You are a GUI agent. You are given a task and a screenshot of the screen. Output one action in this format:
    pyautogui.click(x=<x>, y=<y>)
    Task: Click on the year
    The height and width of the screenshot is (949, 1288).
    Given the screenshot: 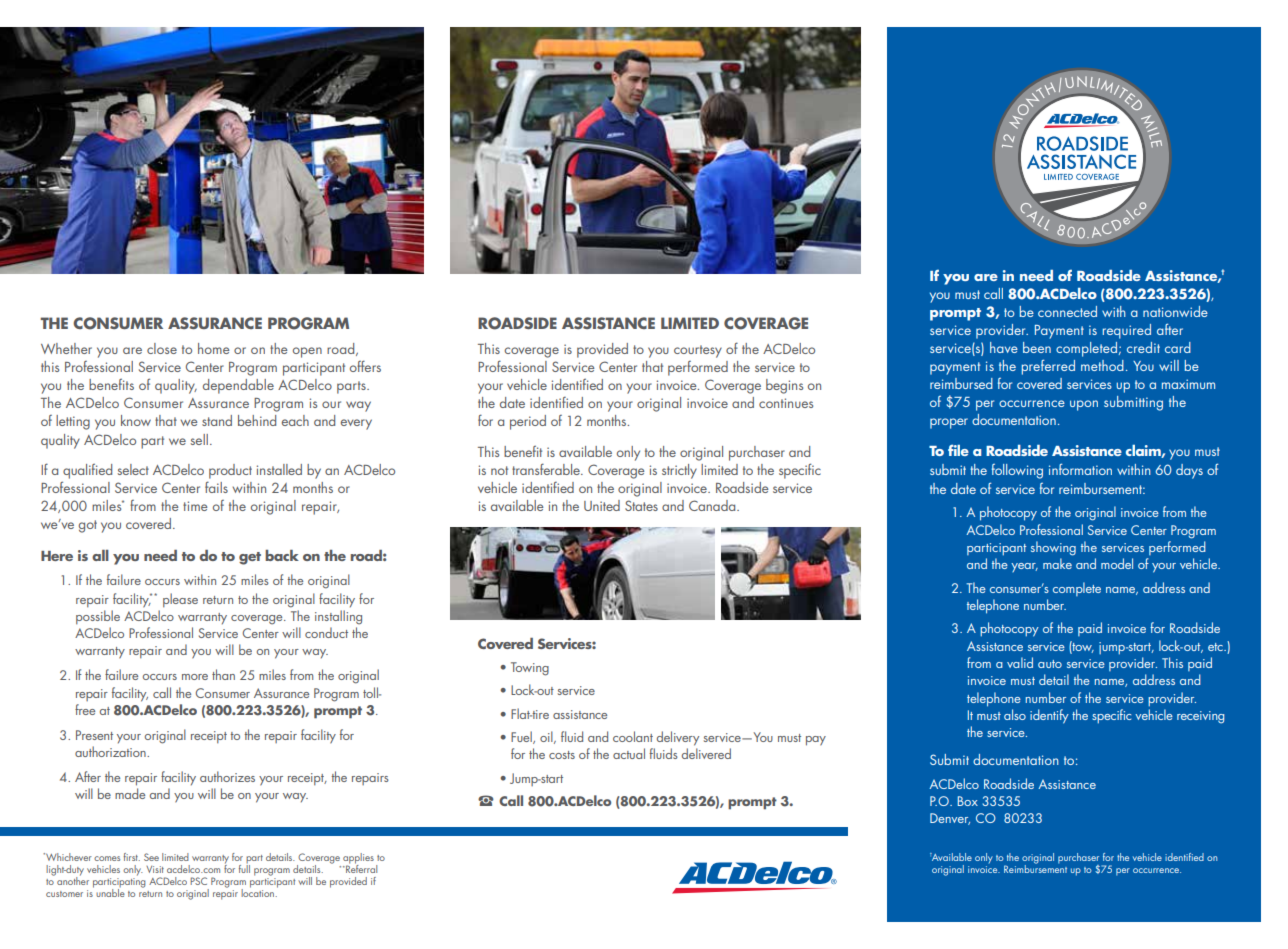 What is the action you would take?
    pyautogui.click(x=1024, y=567)
